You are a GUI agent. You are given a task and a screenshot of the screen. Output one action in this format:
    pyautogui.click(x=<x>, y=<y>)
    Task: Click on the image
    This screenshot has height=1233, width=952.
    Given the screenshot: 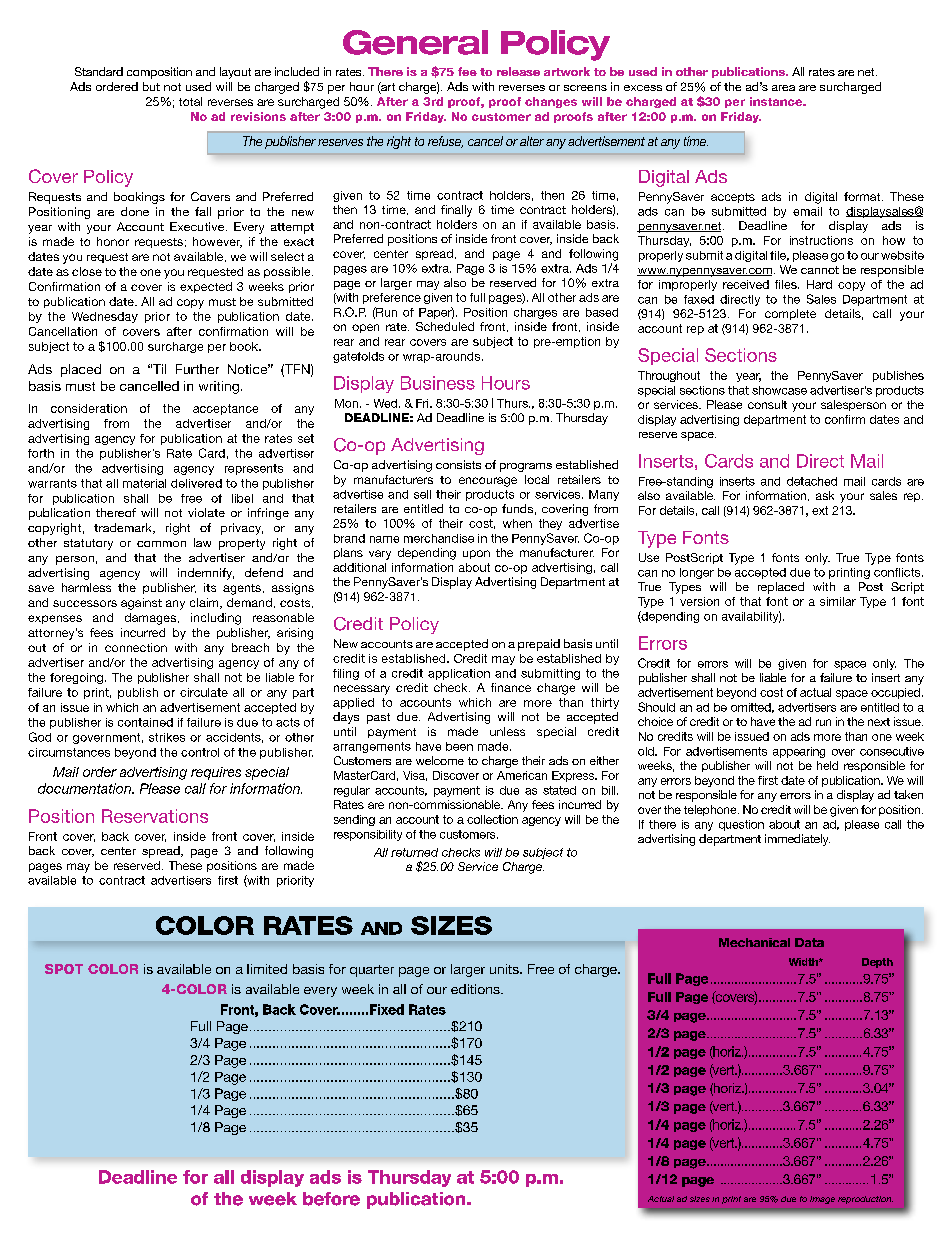 What is the action you would take?
    pyautogui.click(x=822, y=1200)
